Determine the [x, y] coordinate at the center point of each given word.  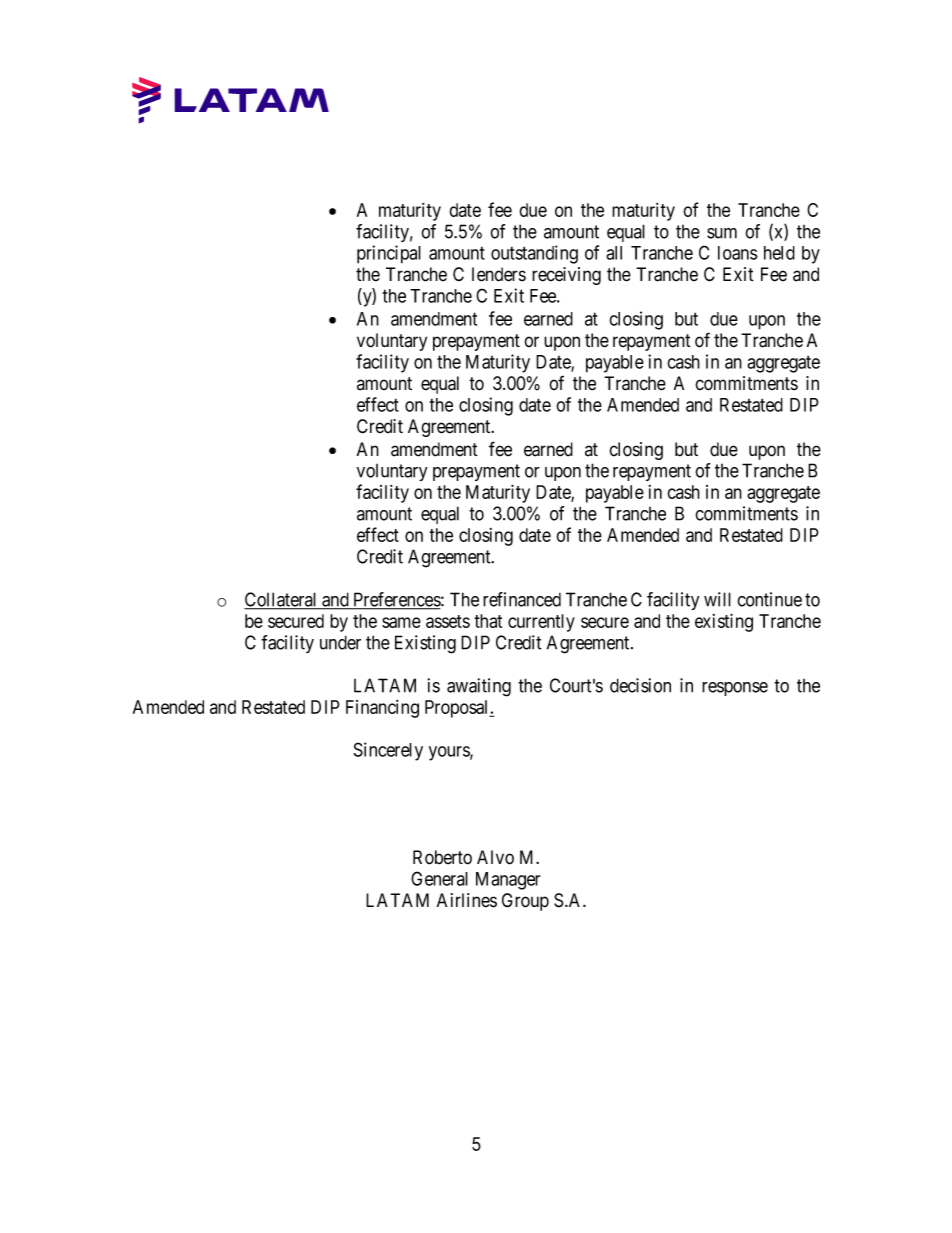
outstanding [534, 254]
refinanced [522, 599]
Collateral [282, 600]
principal [389, 254]
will [717, 599]
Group [525, 902]
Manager [508, 881]
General [439, 878]
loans [738, 253]
